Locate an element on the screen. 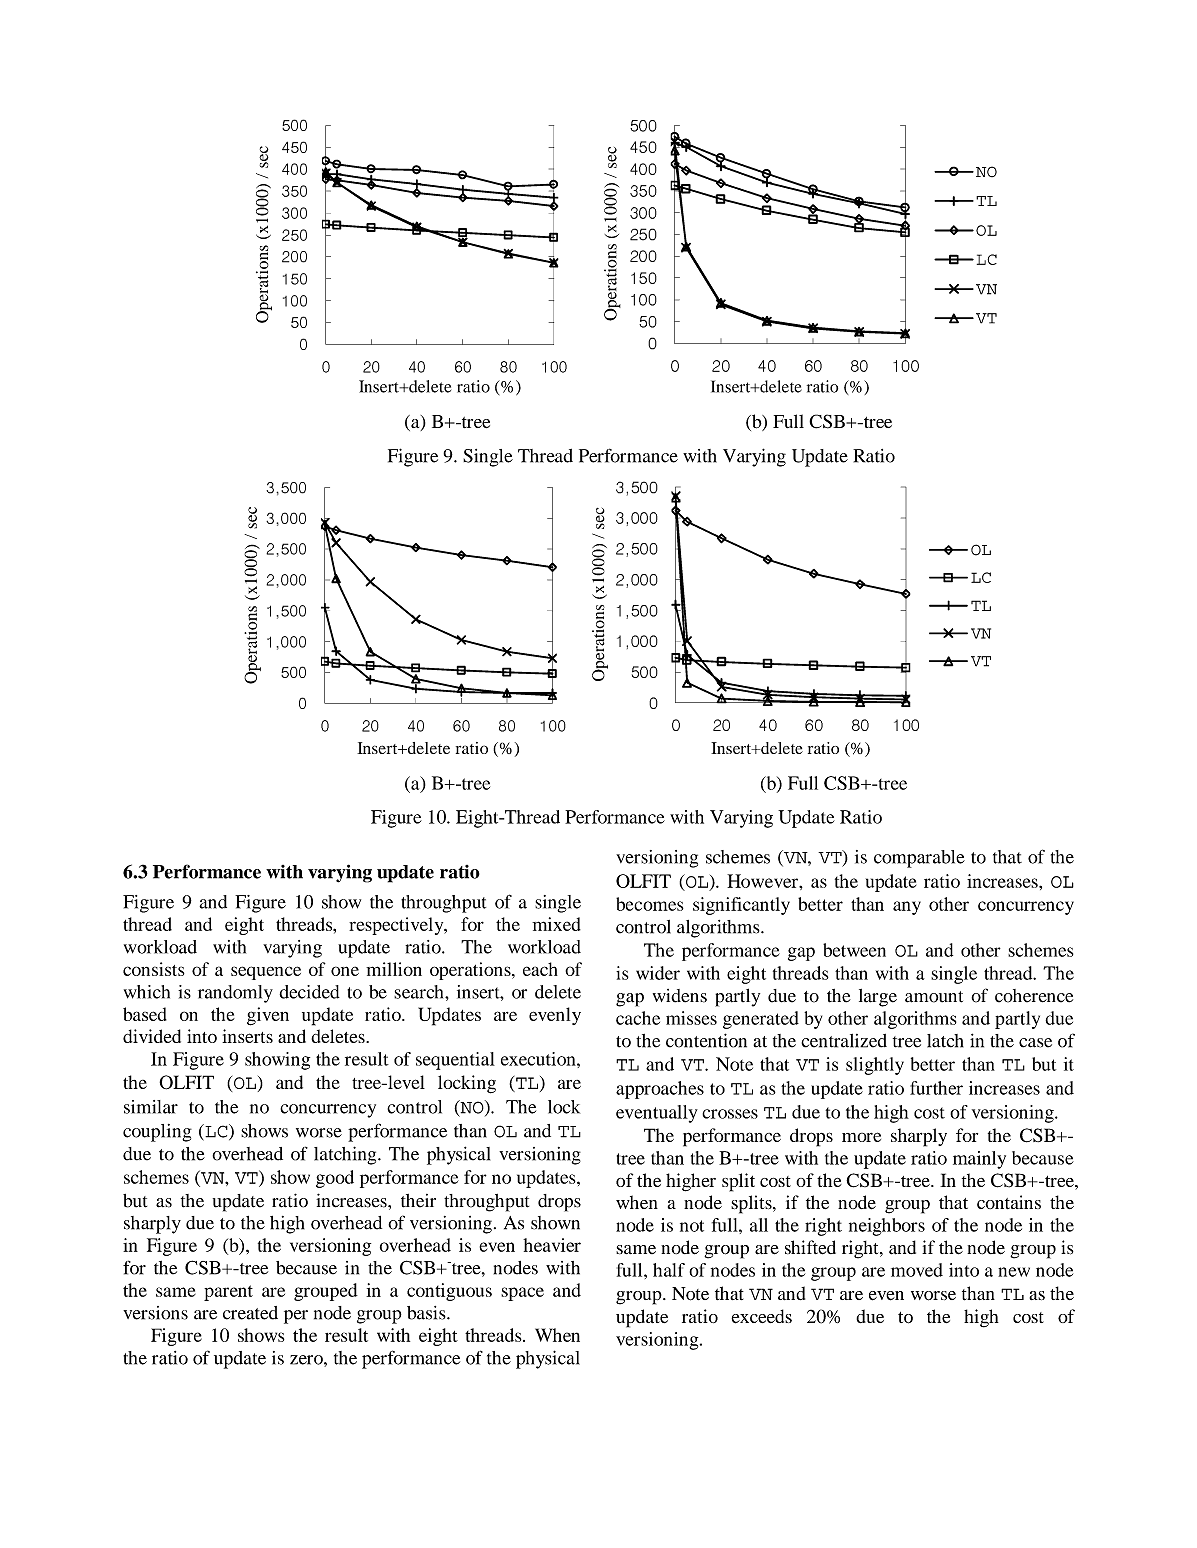 The width and height of the screenshot is (1197, 1548). comparable is located at coordinates (919, 859).
